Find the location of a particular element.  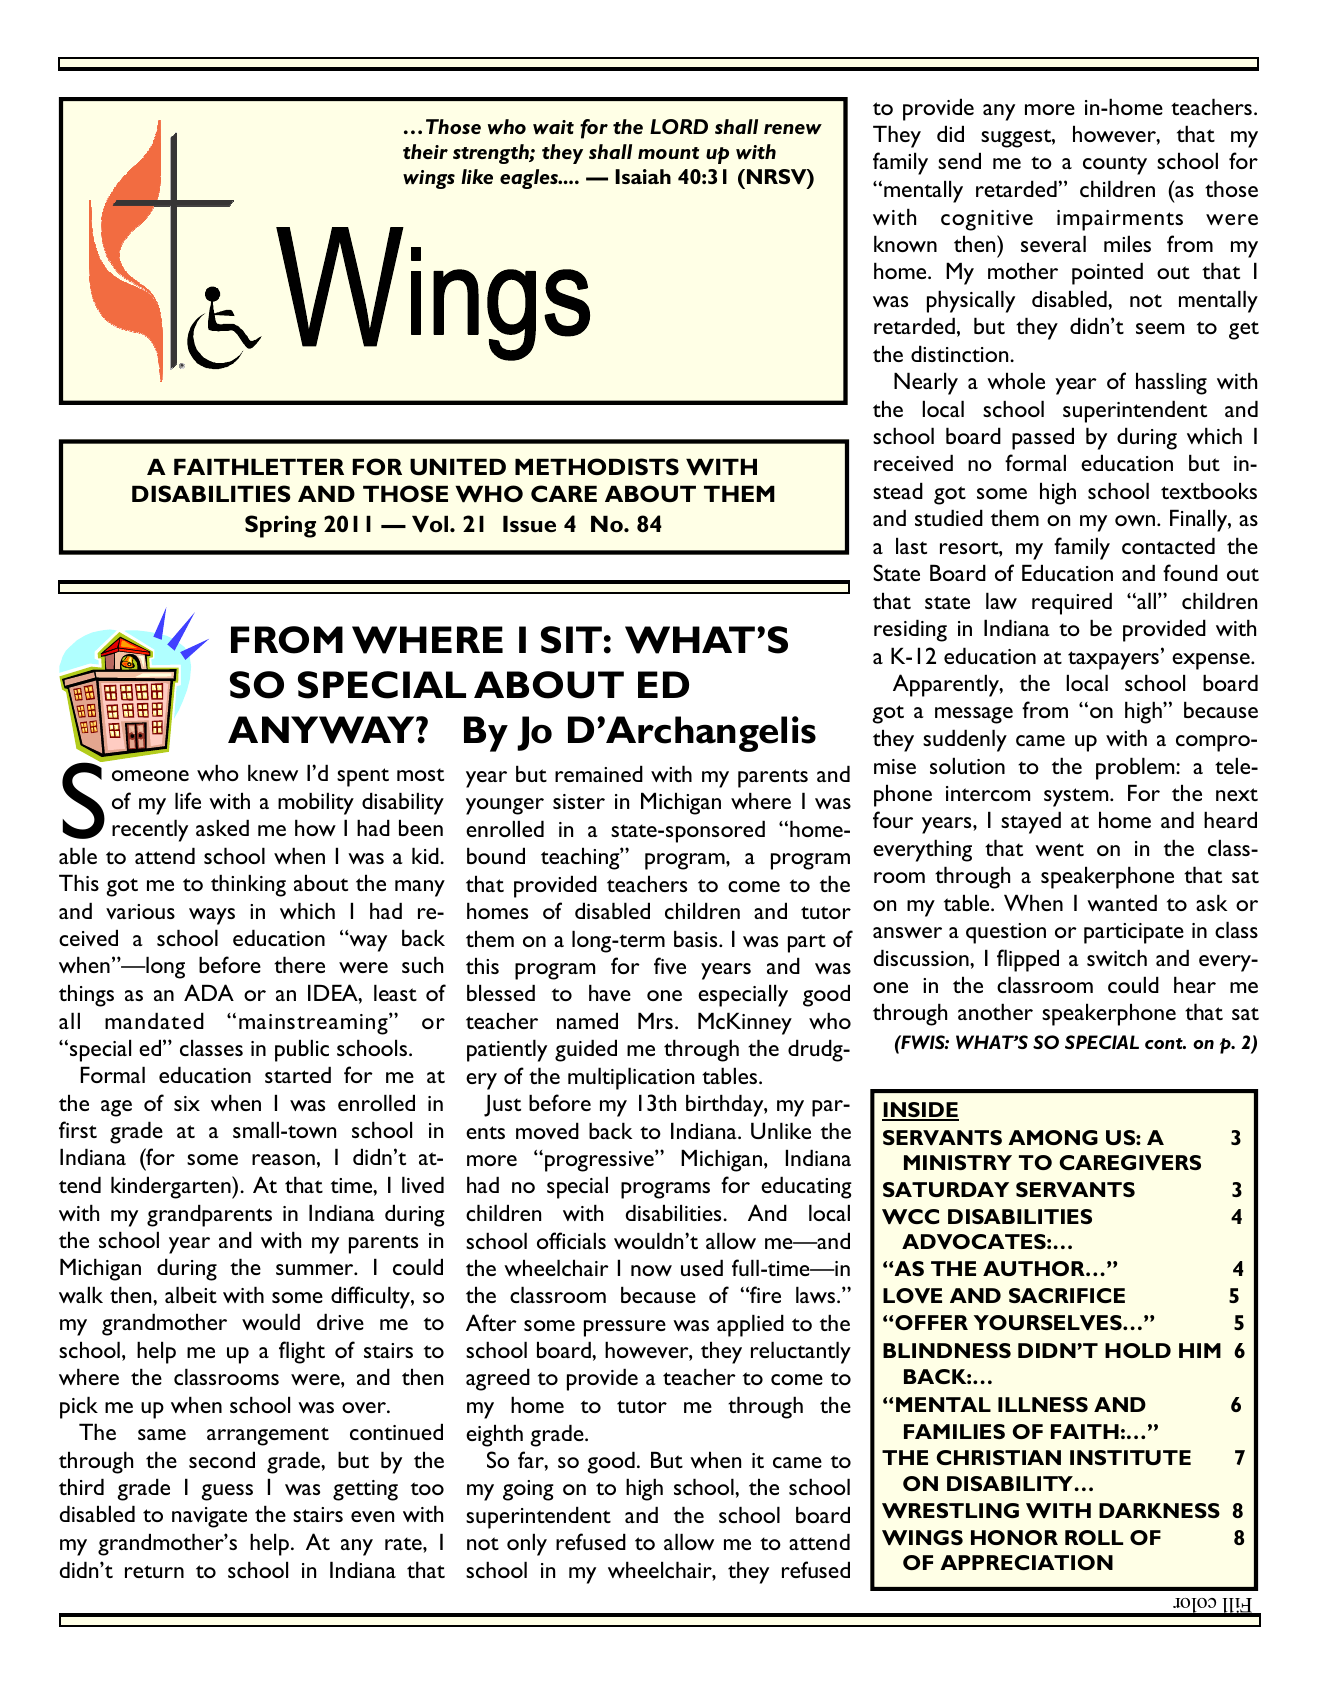

asked is located at coordinates (222, 827).
